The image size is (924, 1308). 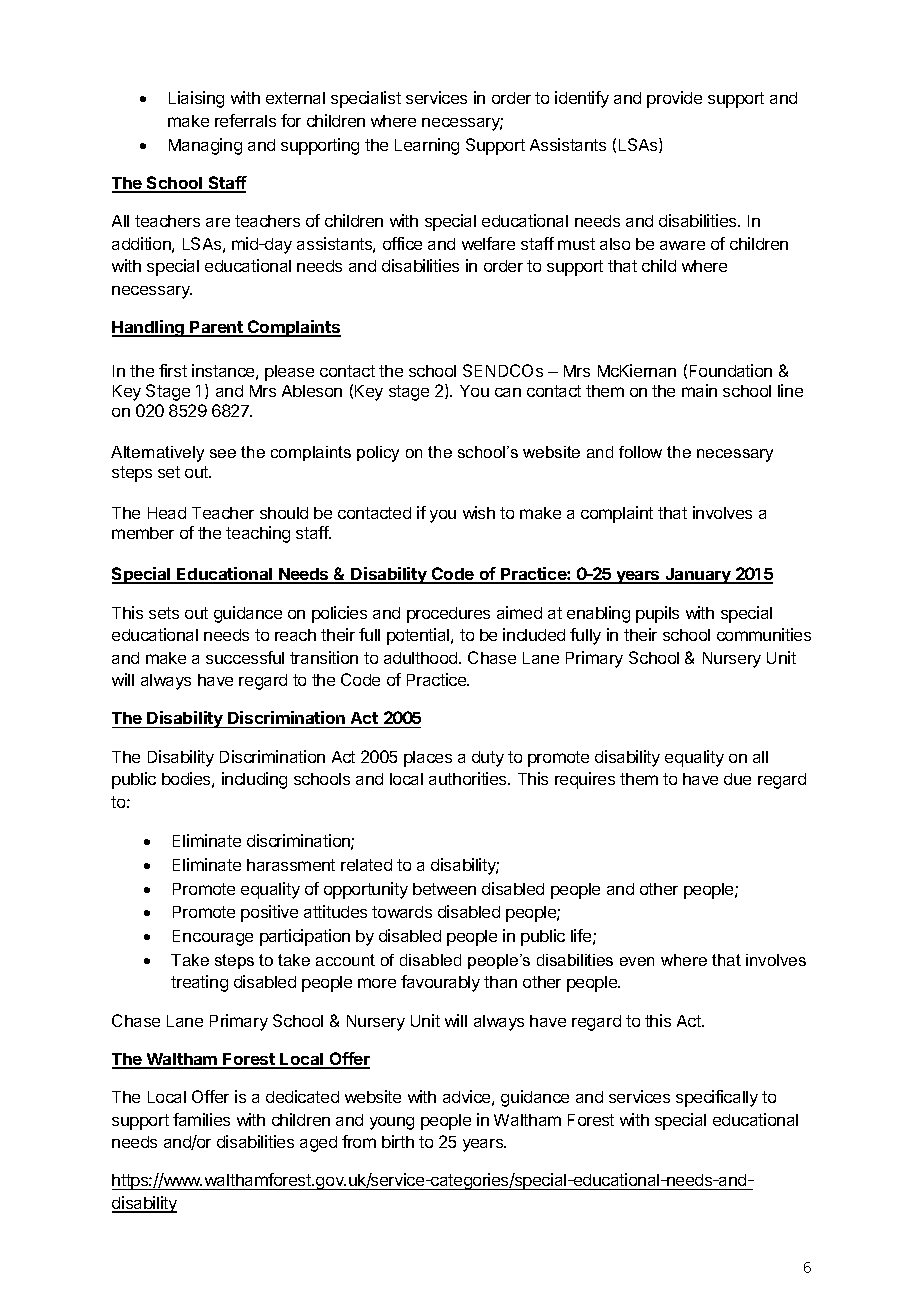 I want to click on wish, so click(x=479, y=512).
